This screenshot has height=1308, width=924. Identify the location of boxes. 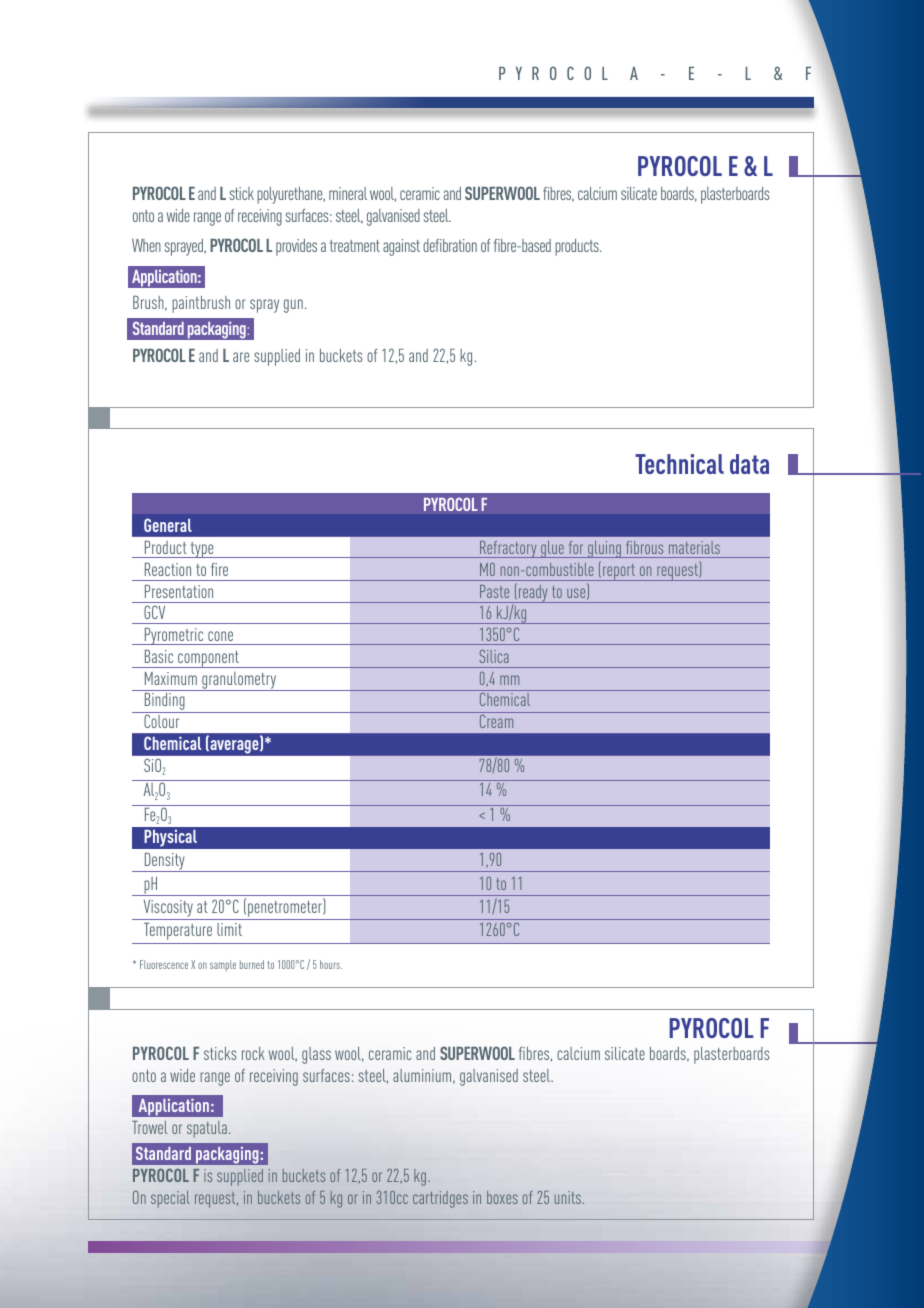
(502, 1197).
